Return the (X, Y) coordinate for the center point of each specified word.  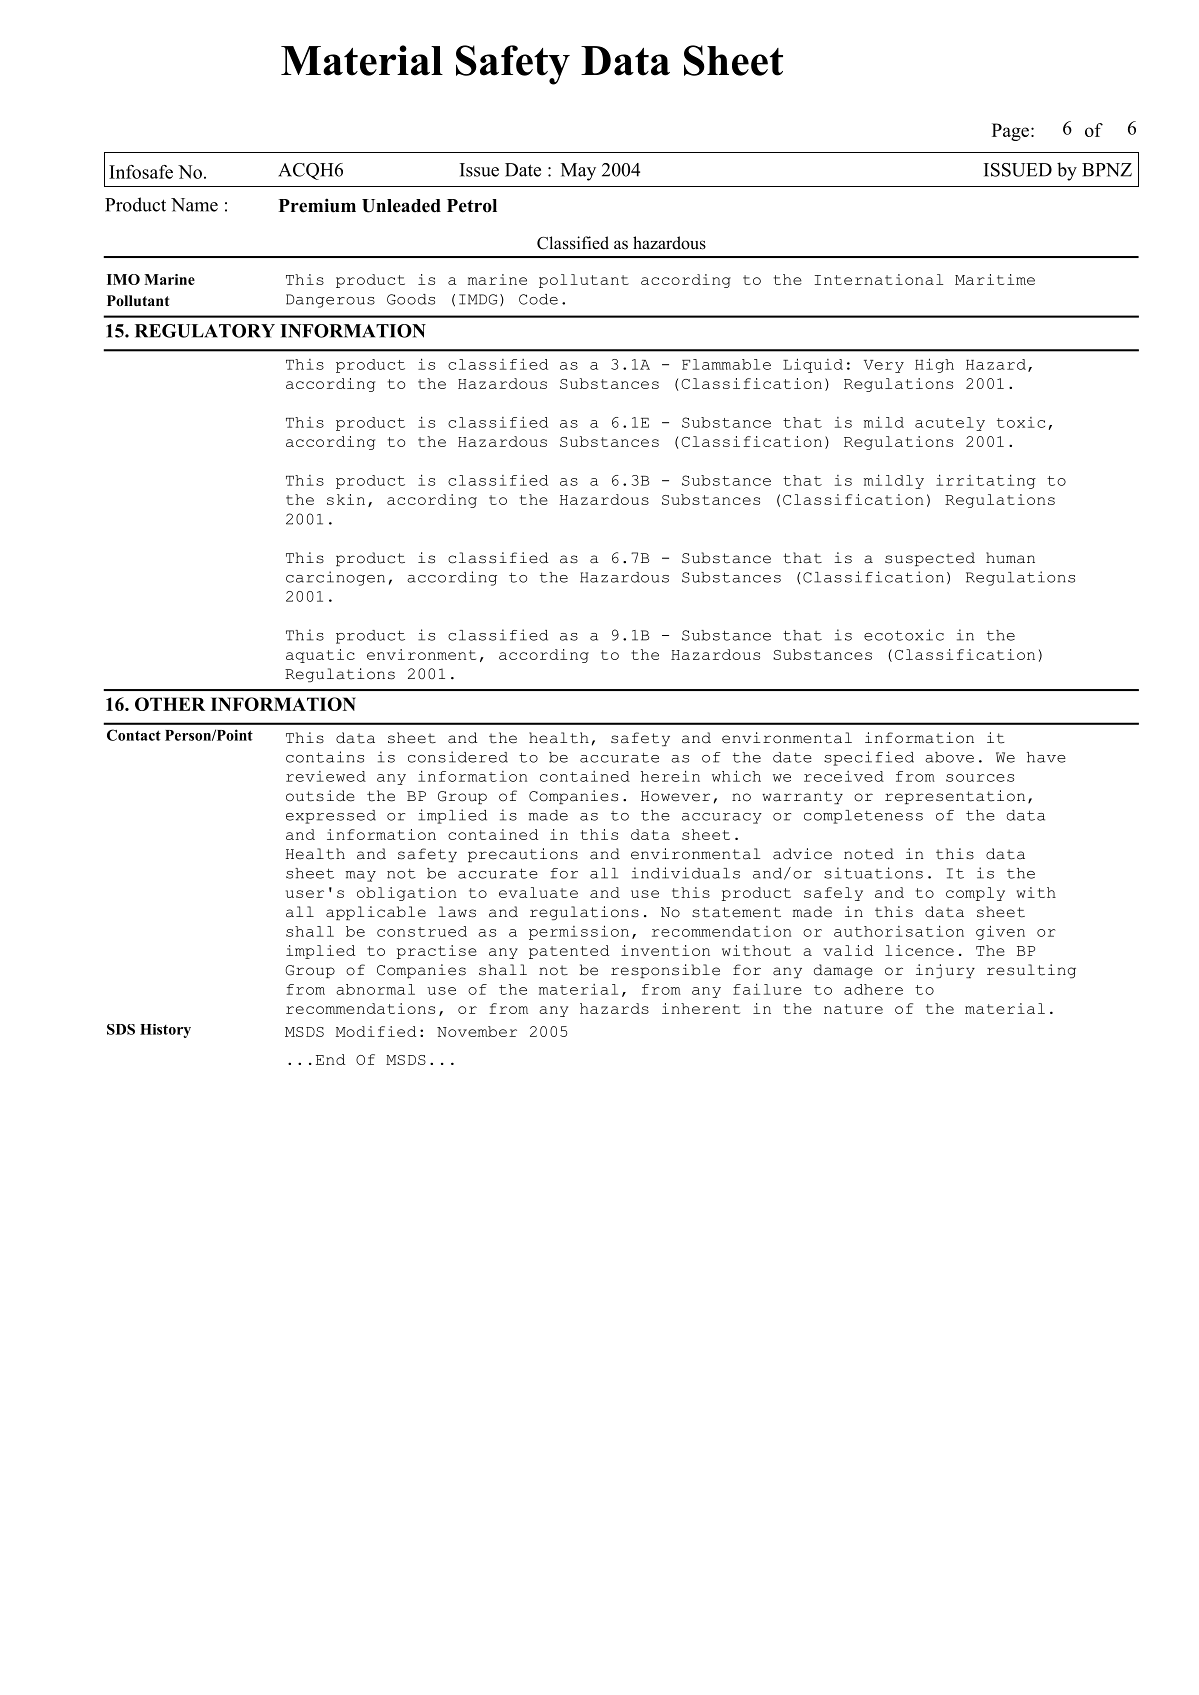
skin (346, 499)
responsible (665, 971)
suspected (930, 559)
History (165, 1031)
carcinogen (335, 578)
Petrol (472, 206)
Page (1012, 132)
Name (194, 205)
